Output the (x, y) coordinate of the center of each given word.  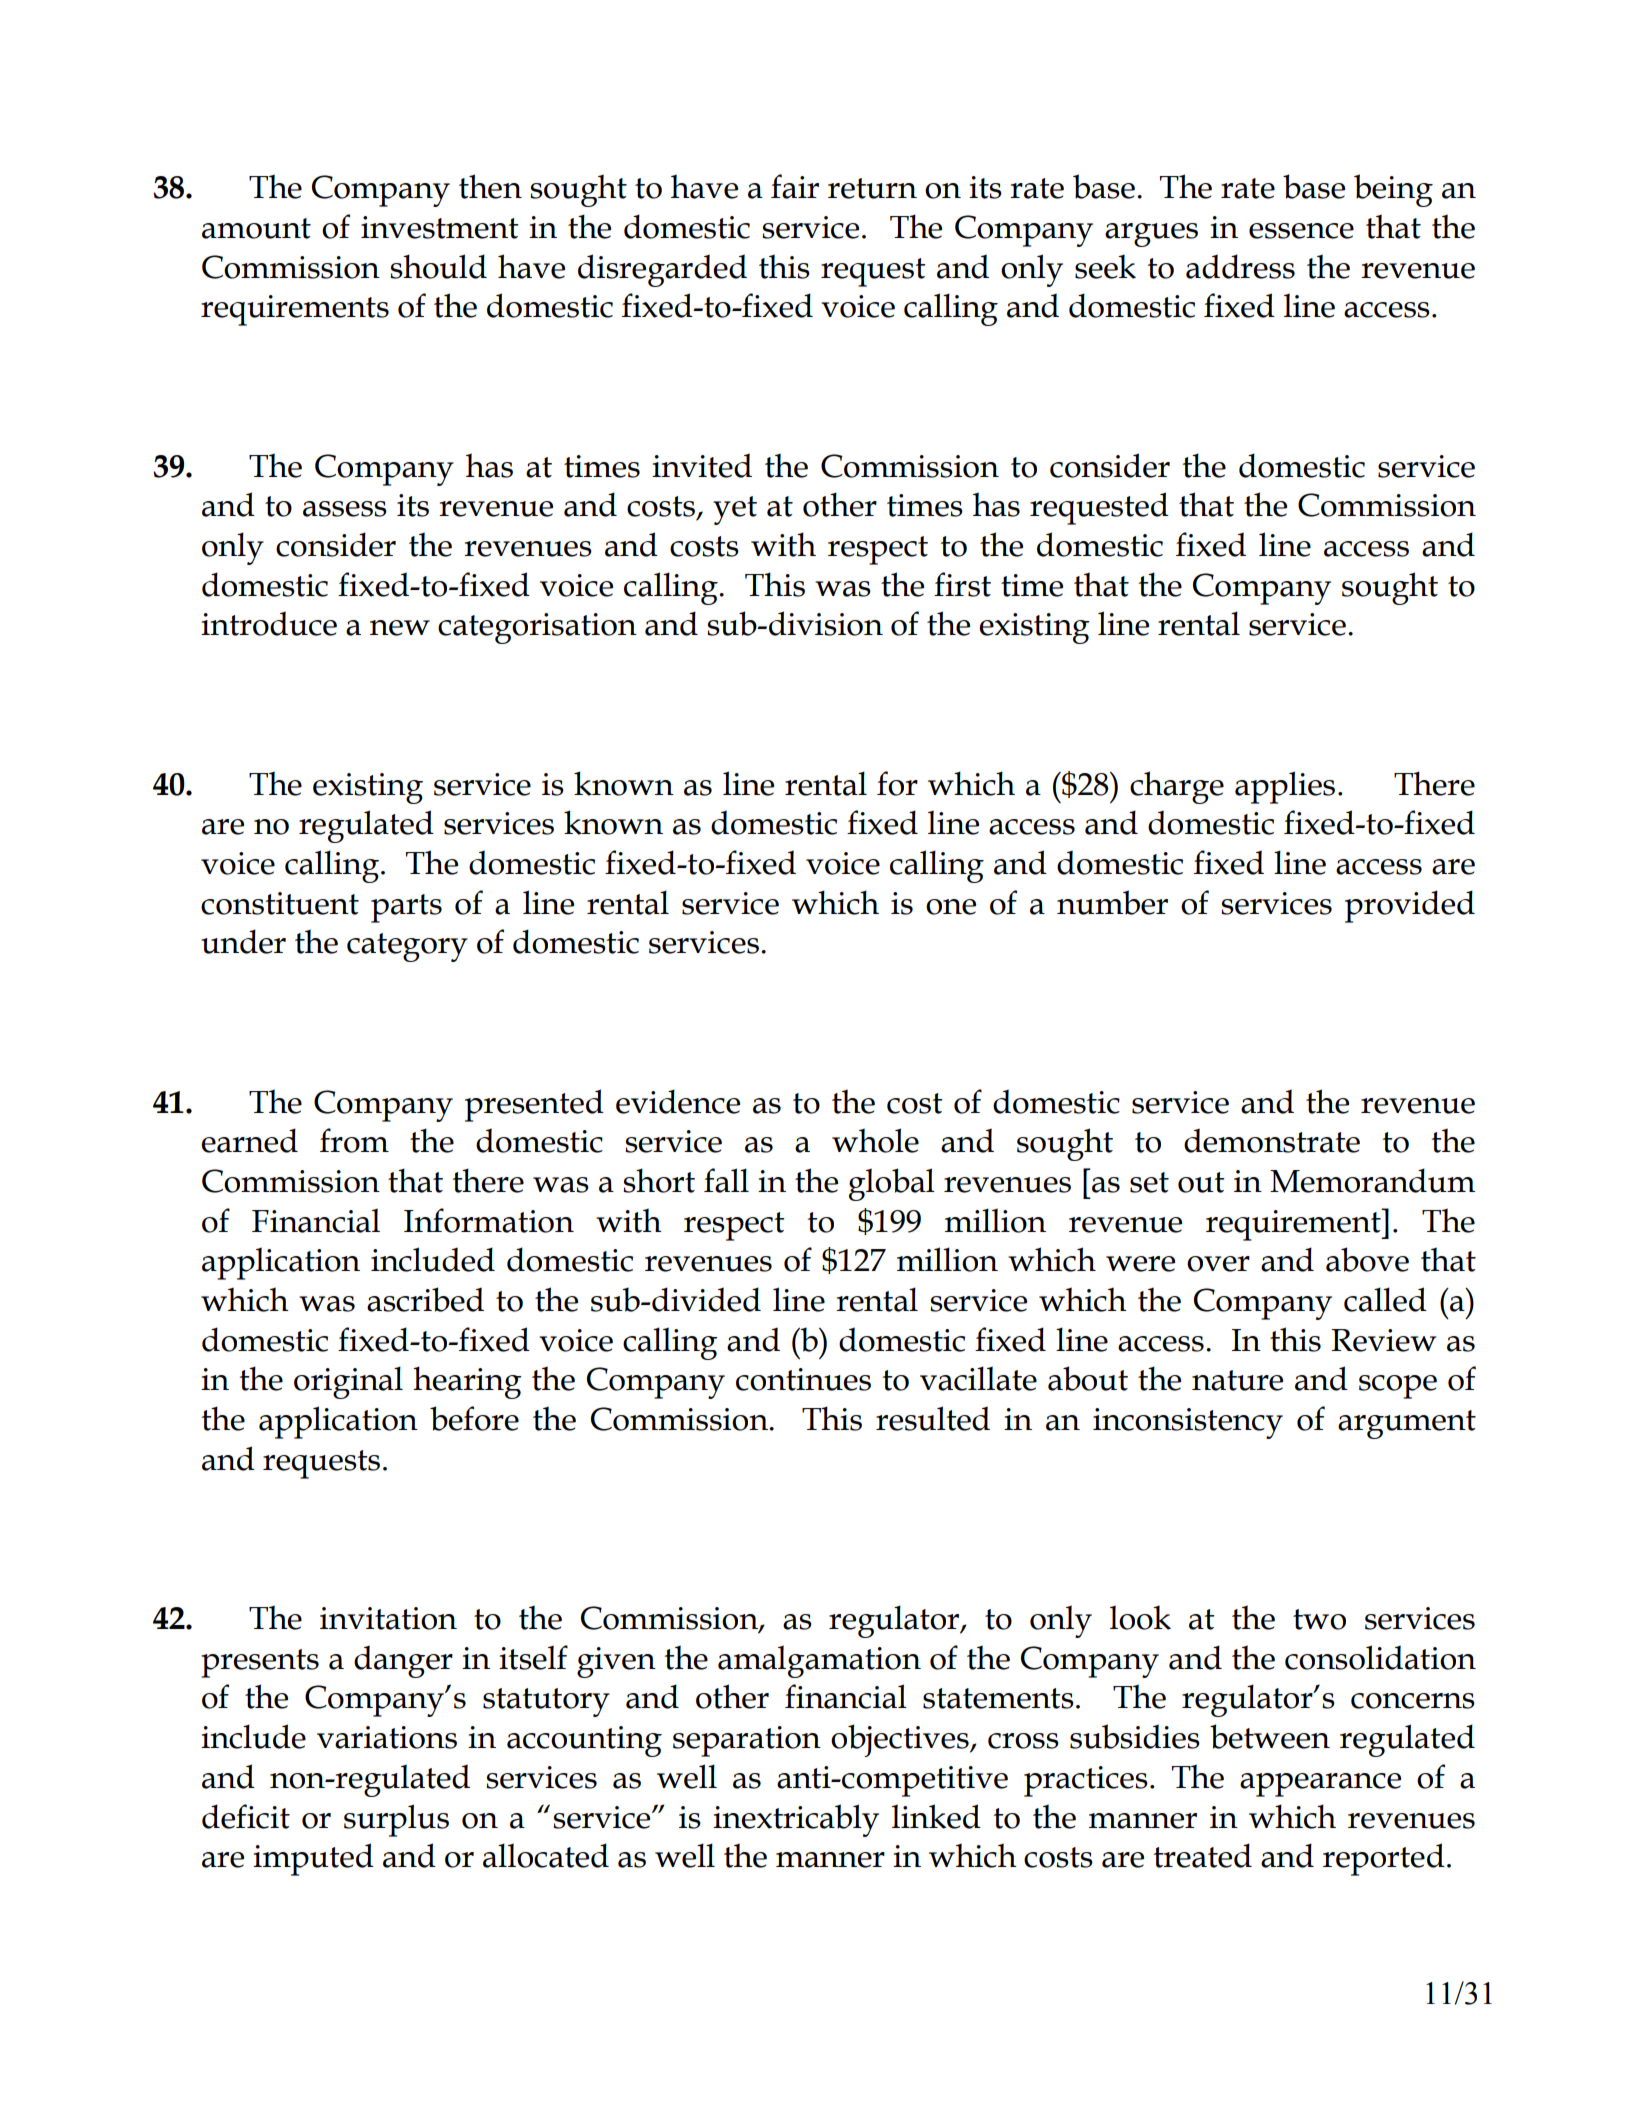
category (407, 947)
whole (875, 1140)
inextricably (796, 1820)
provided (1410, 906)
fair (795, 186)
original (348, 1382)
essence (1301, 231)
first (962, 584)
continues (803, 1379)
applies (1285, 787)
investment (440, 227)
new (400, 628)
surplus (396, 1820)
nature (1237, 1380)
